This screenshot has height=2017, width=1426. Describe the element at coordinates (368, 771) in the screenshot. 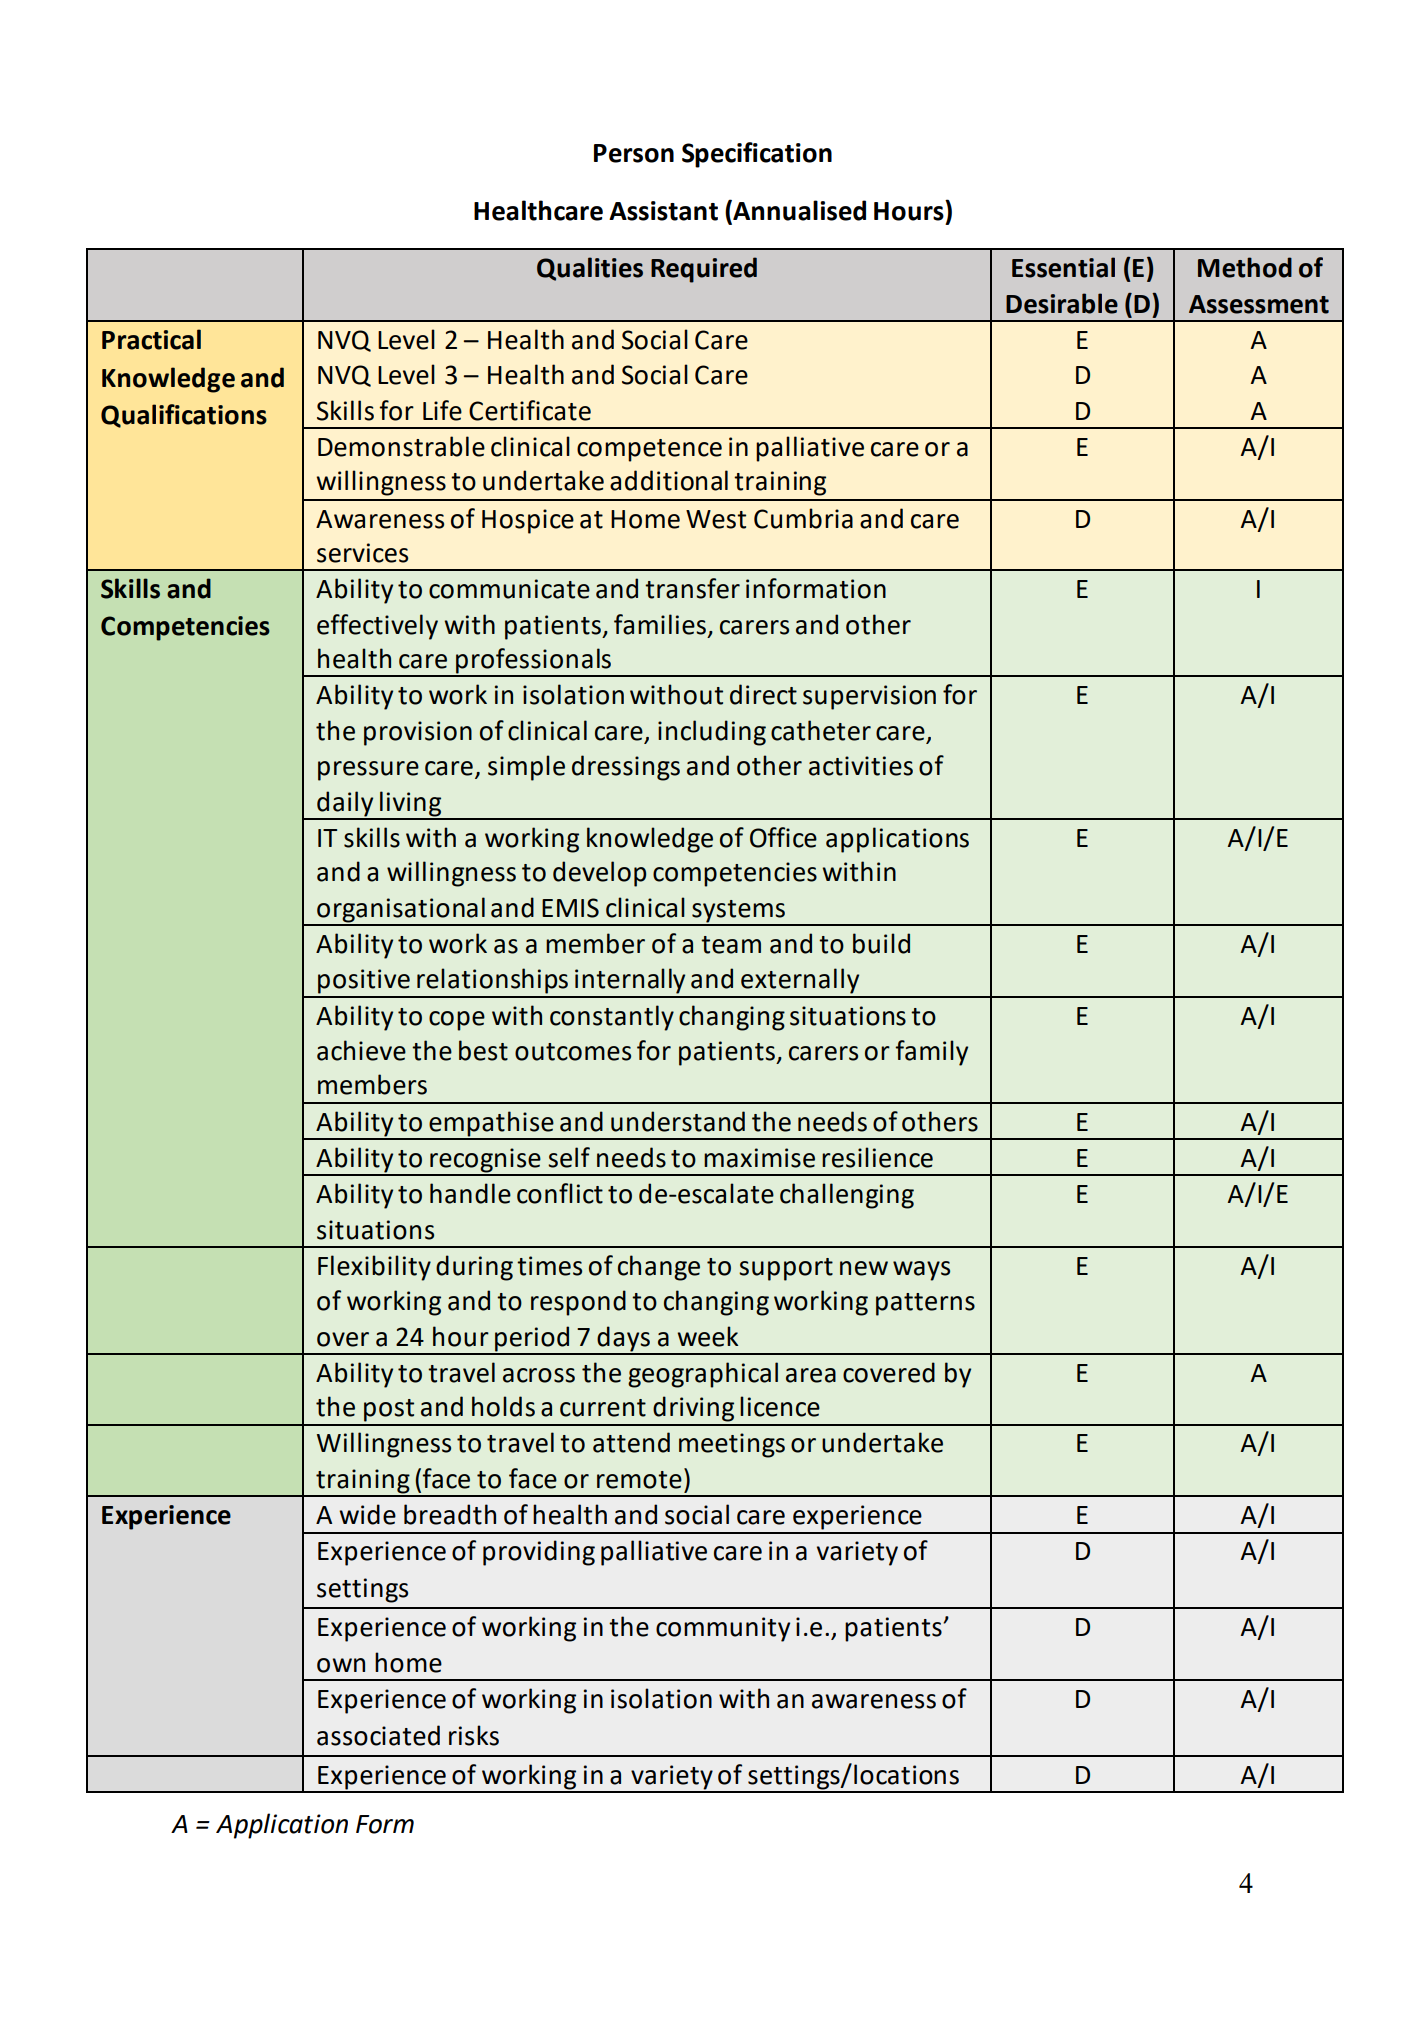

I see `pressure` at that location.
